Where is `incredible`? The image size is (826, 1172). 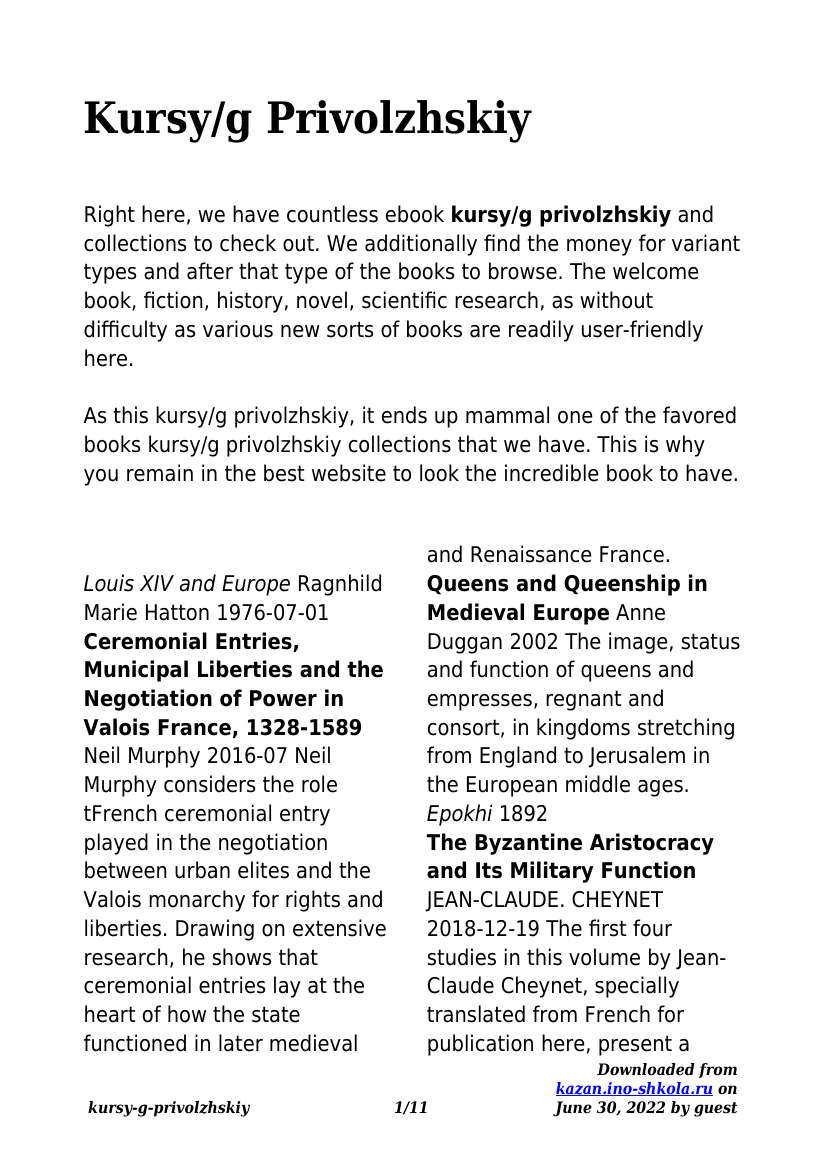
incredible is located at coordinates (552, 473).
